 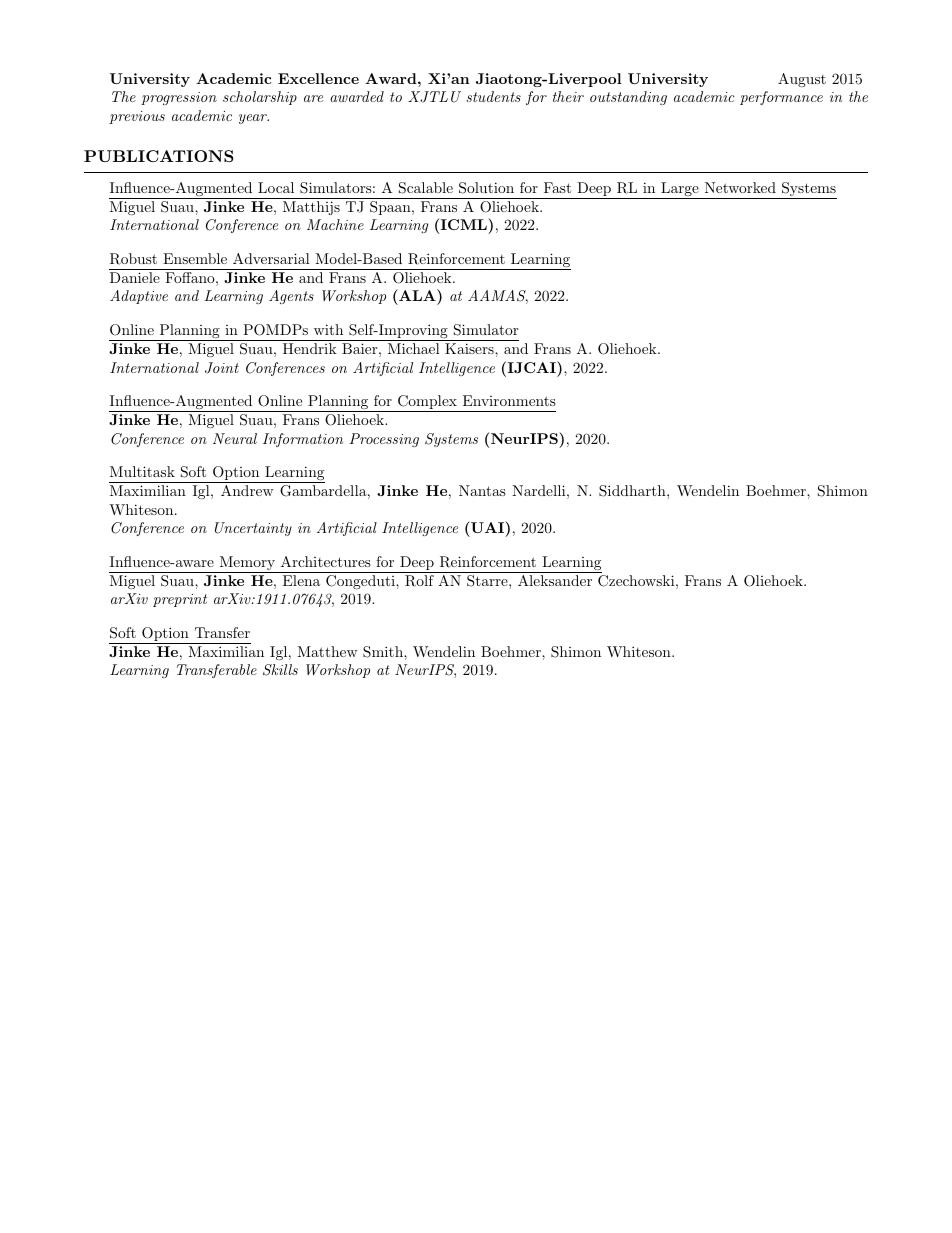 I want to click on Siddharth, so click(x=633, y=491).
